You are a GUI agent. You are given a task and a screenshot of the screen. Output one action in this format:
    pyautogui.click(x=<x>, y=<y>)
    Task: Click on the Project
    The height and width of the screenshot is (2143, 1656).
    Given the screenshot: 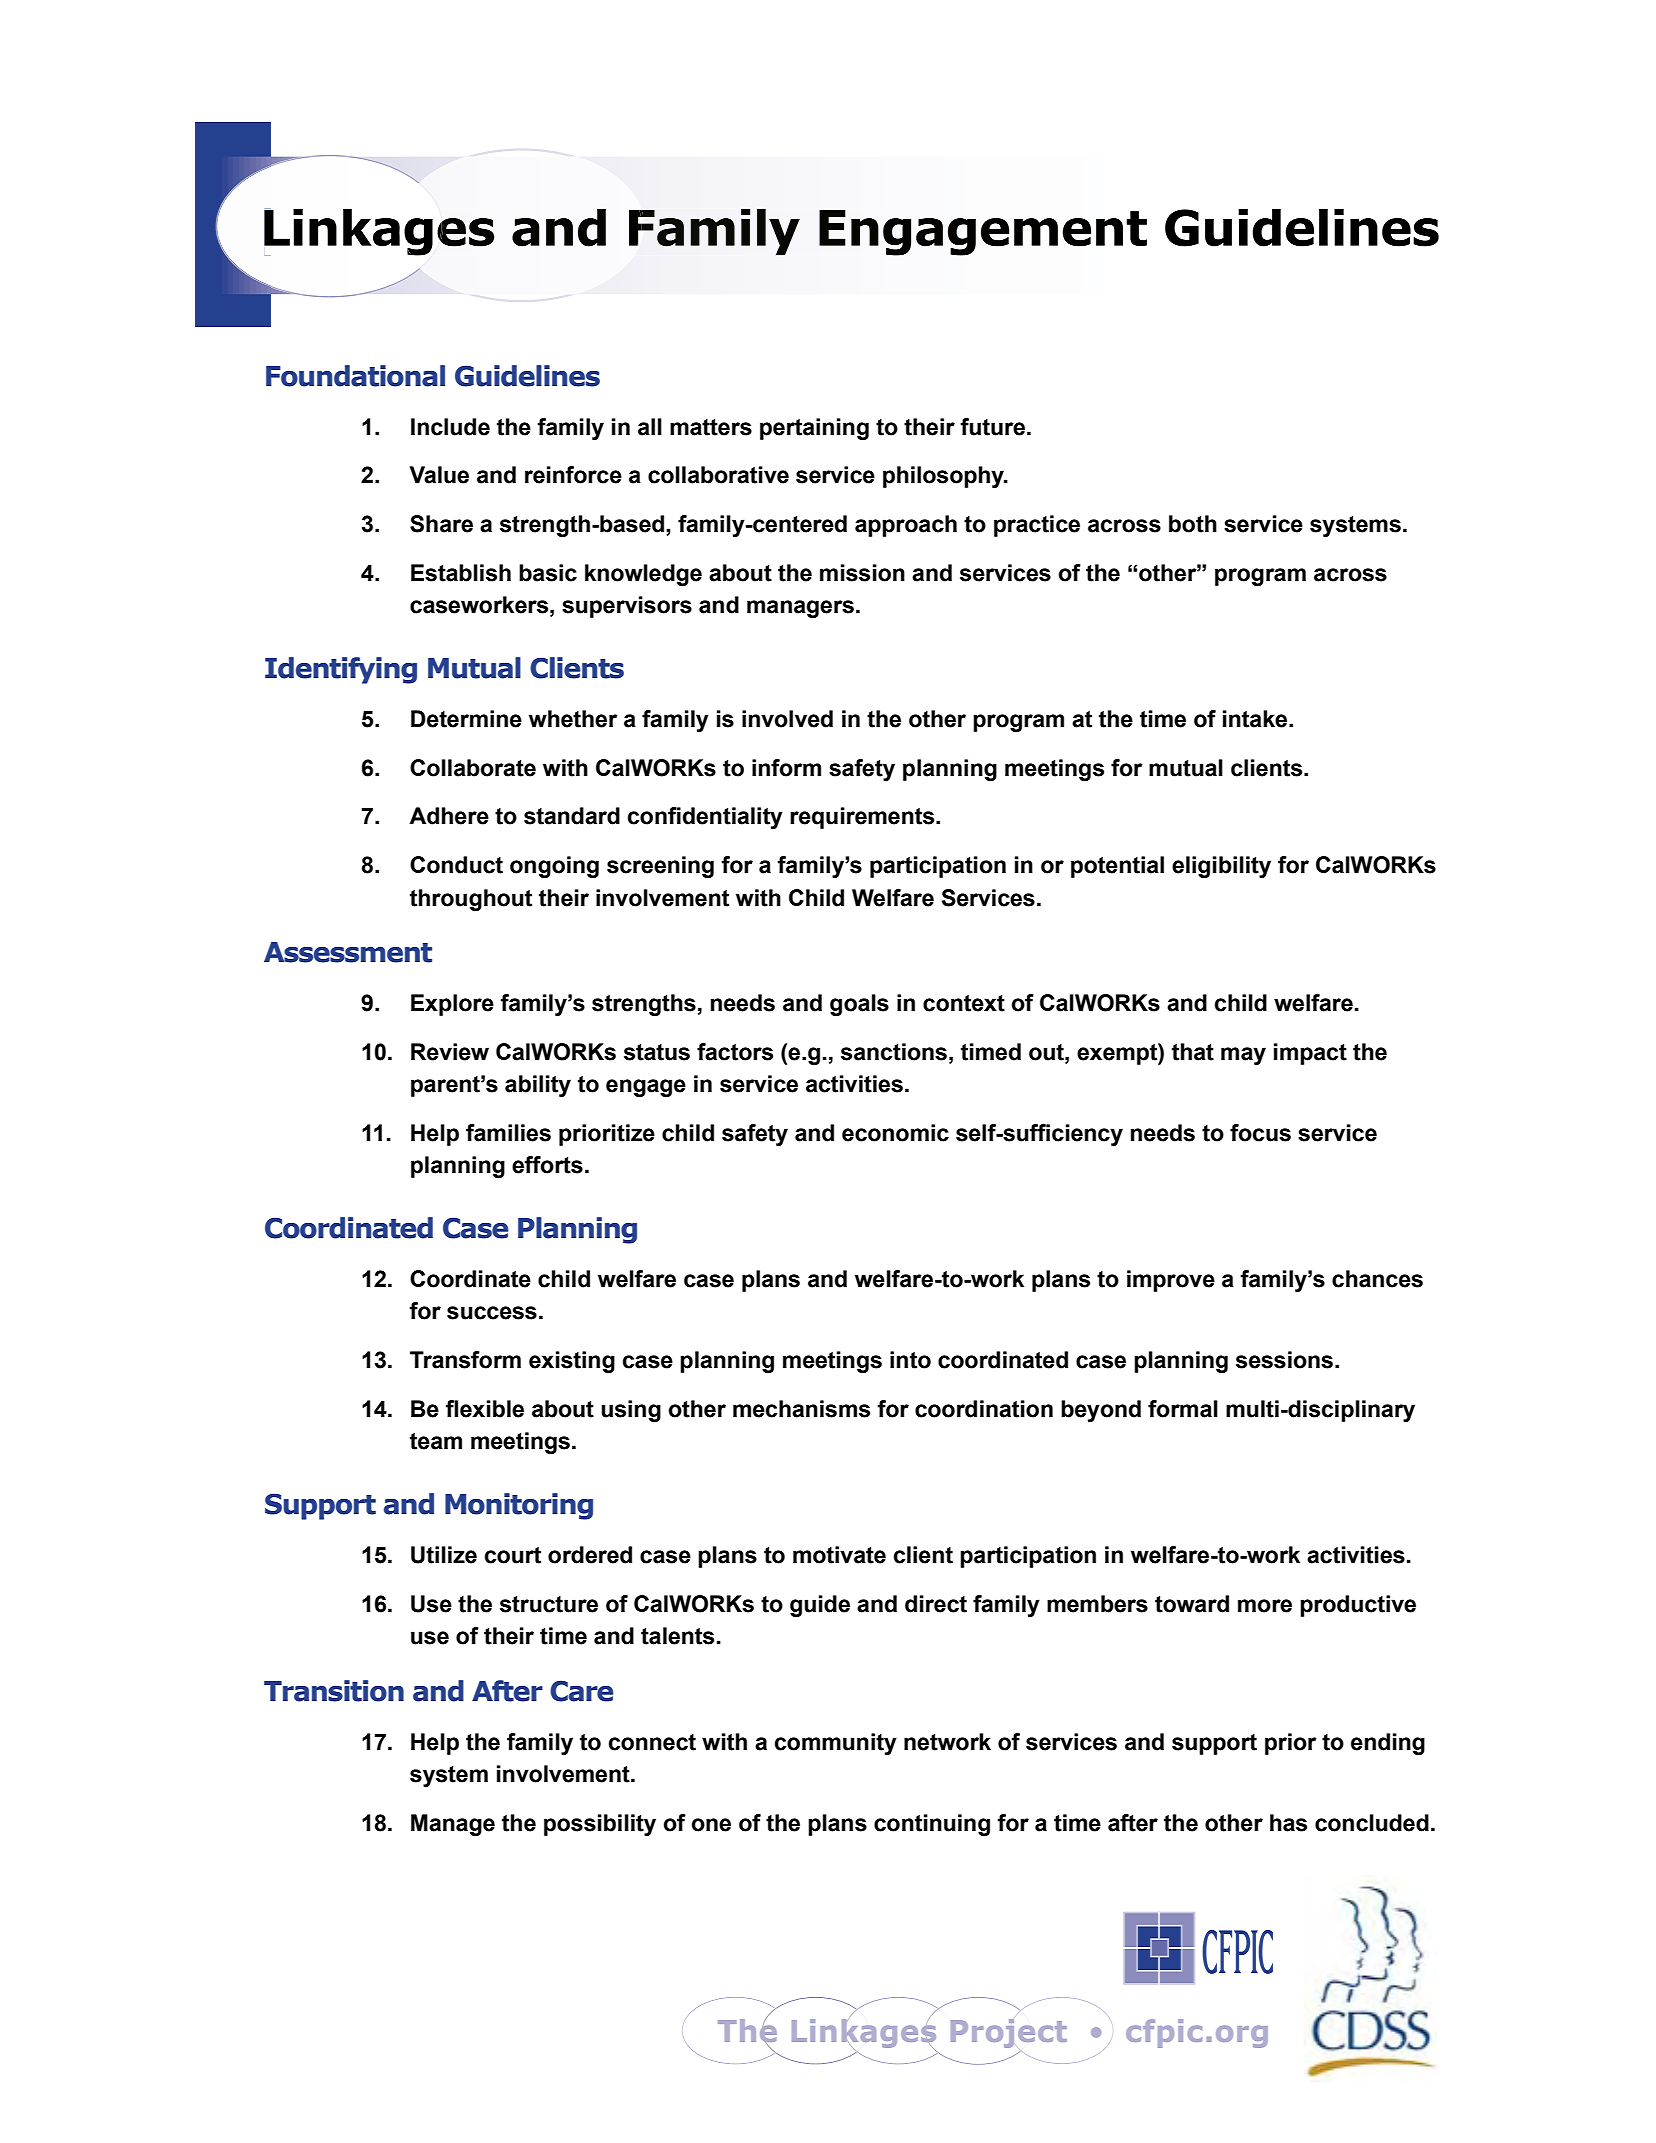 What is the action you would take?
    pyautogui.click(x=1009, y=2033)
